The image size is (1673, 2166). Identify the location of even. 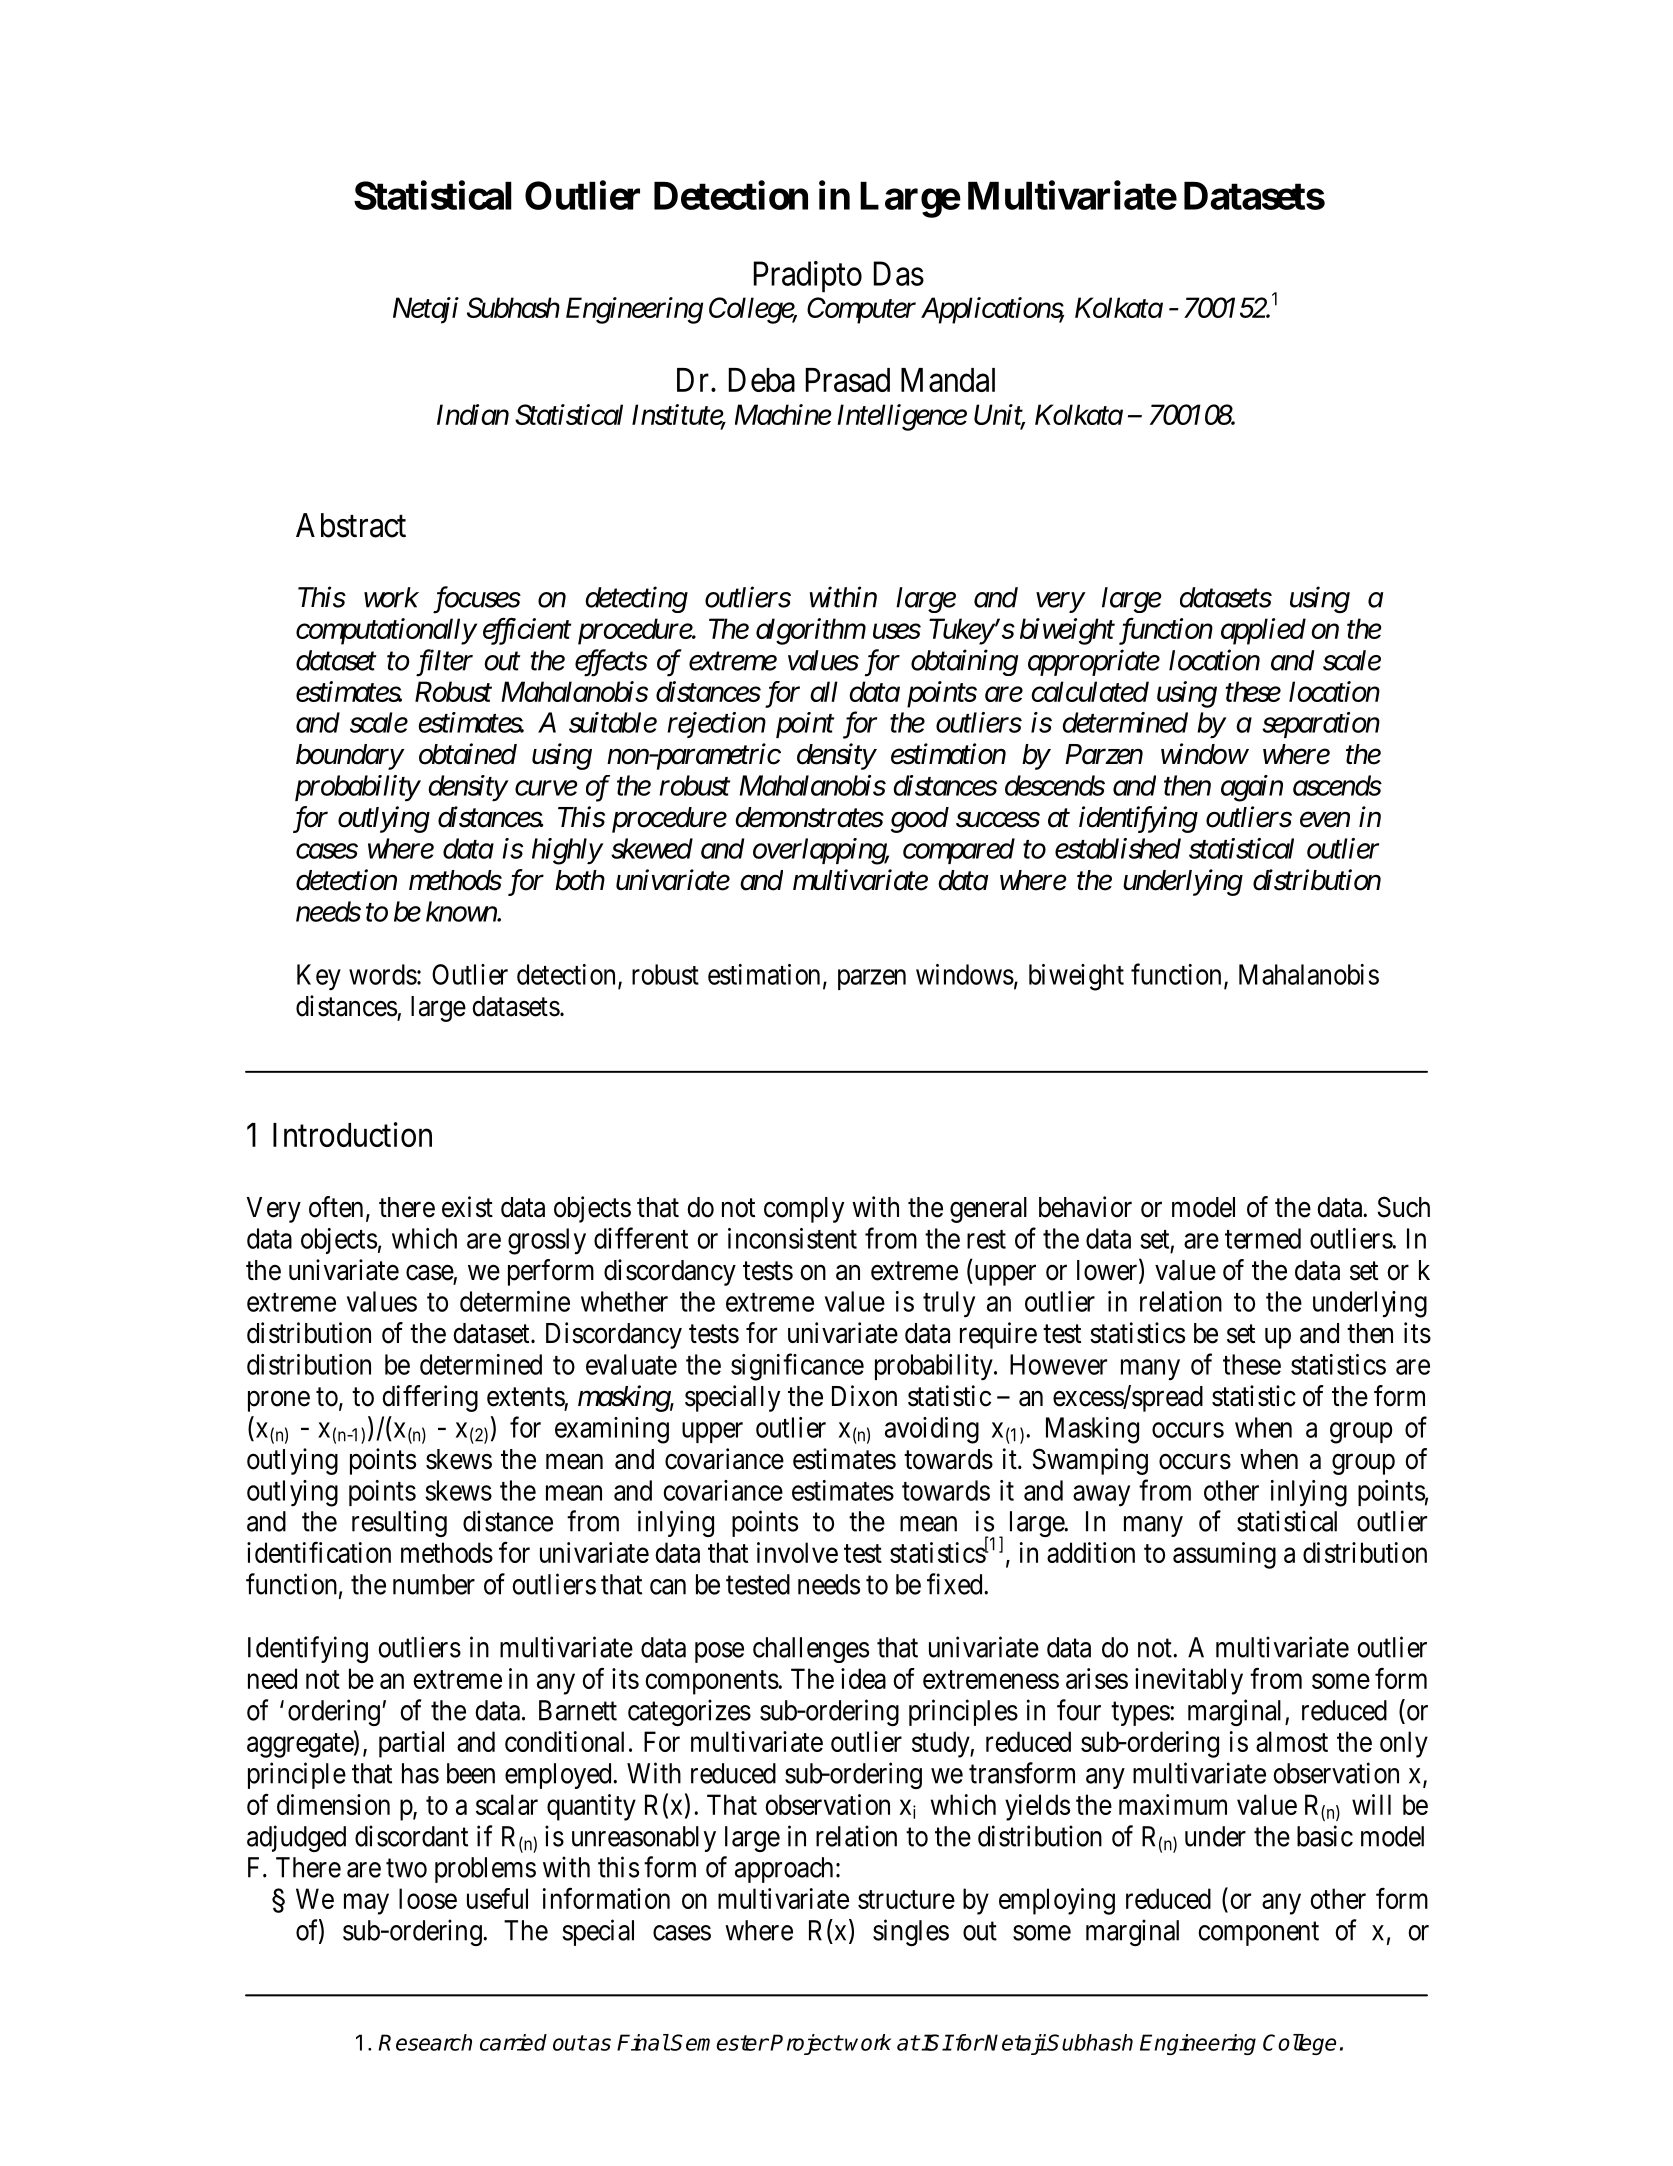
(1325, 820).
